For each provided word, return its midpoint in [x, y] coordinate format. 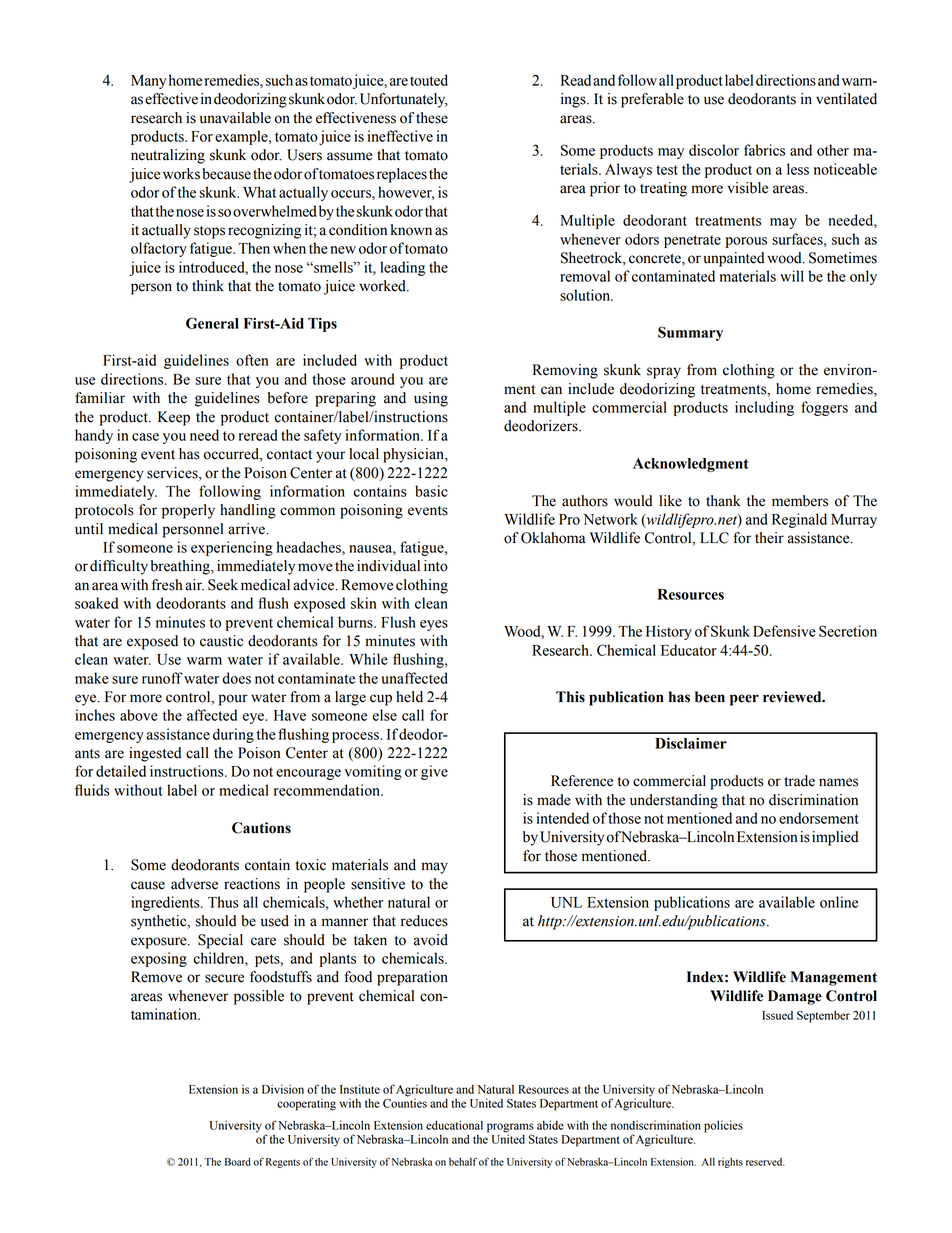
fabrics [764, 150]
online [839, 902]
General [212, 323]
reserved [765, 1162]
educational [454, 1125]
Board [238, 1162]
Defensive [784, 631]
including [764, 408]
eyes [434, 625]
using [431, 399]
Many [148, 82]
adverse [194, 884]
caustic [221, 641]
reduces [424, 921]
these [432, 118]
